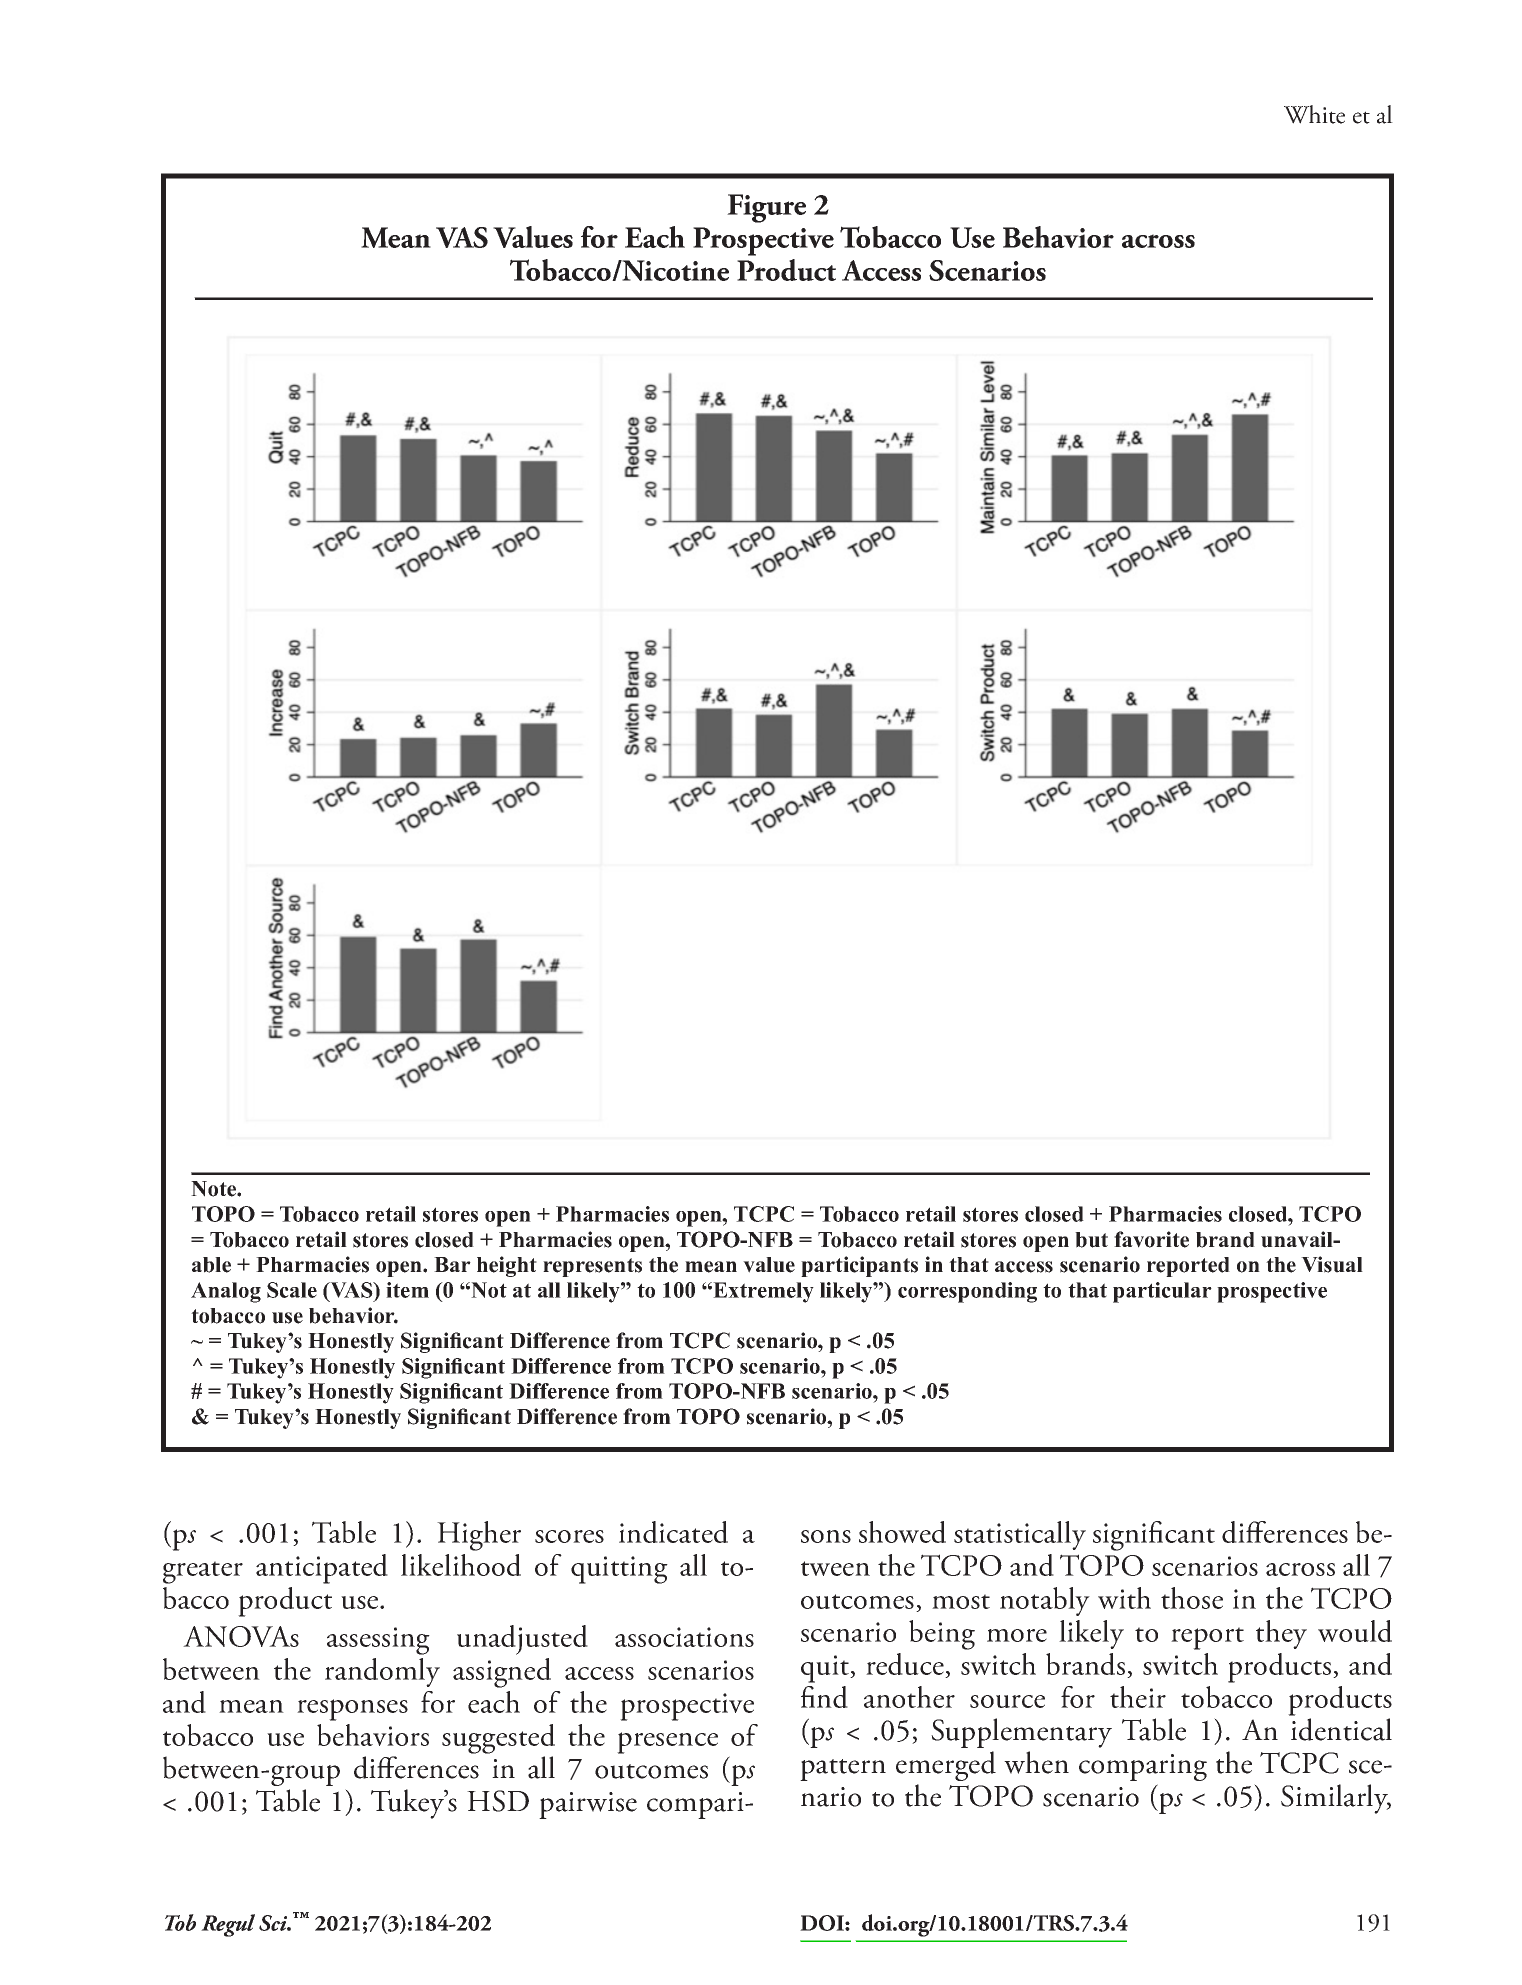 This screenshot has width=1522, height=1985. Describe the element at coordinates (592, 1267) in the screenshot. I see `represents` at that location.
